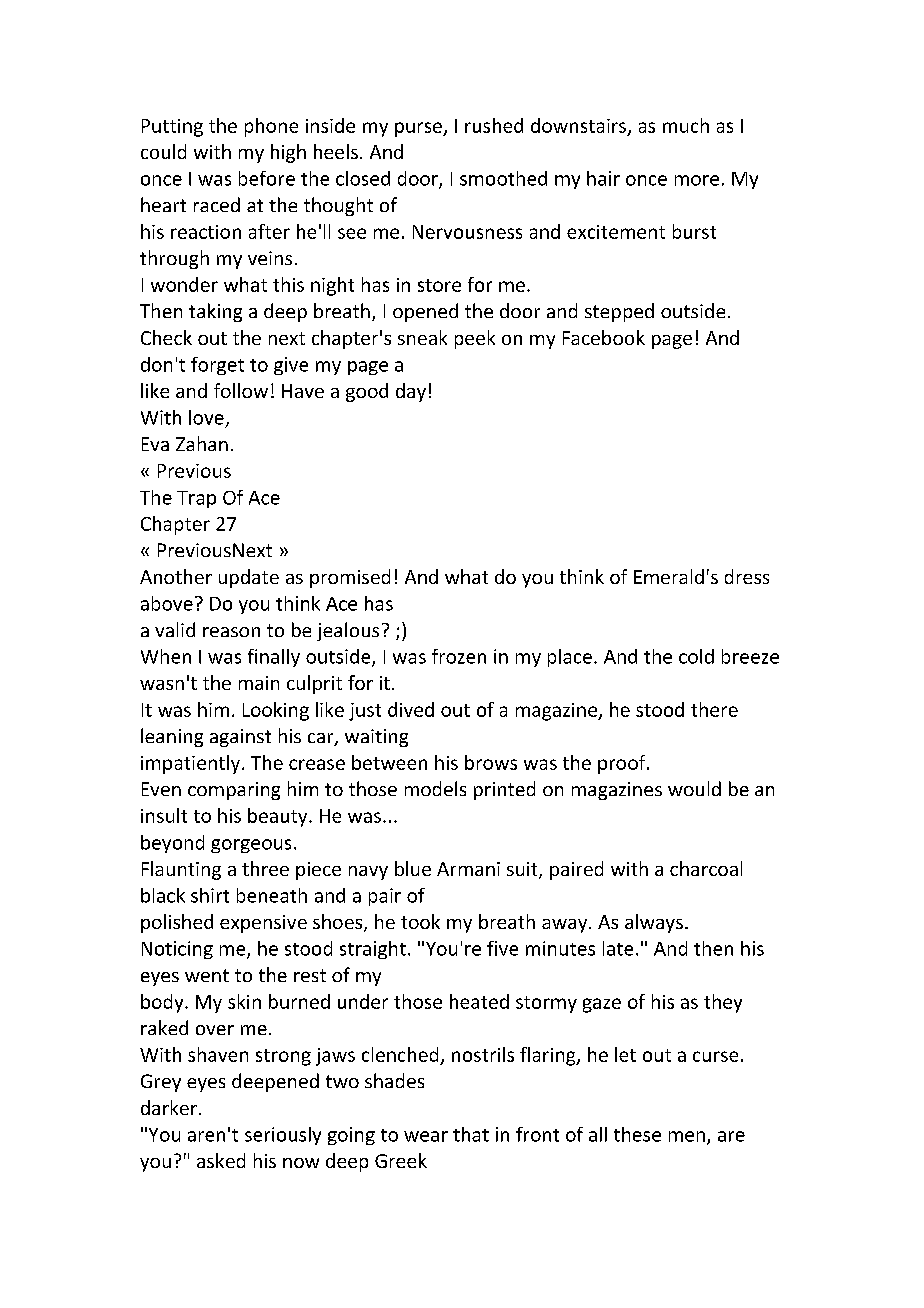 The image size is (924, 1308). What do you see at coordinates (747, 576) in the screenshot?
I see `dress` at bounding box center [747, 576].
